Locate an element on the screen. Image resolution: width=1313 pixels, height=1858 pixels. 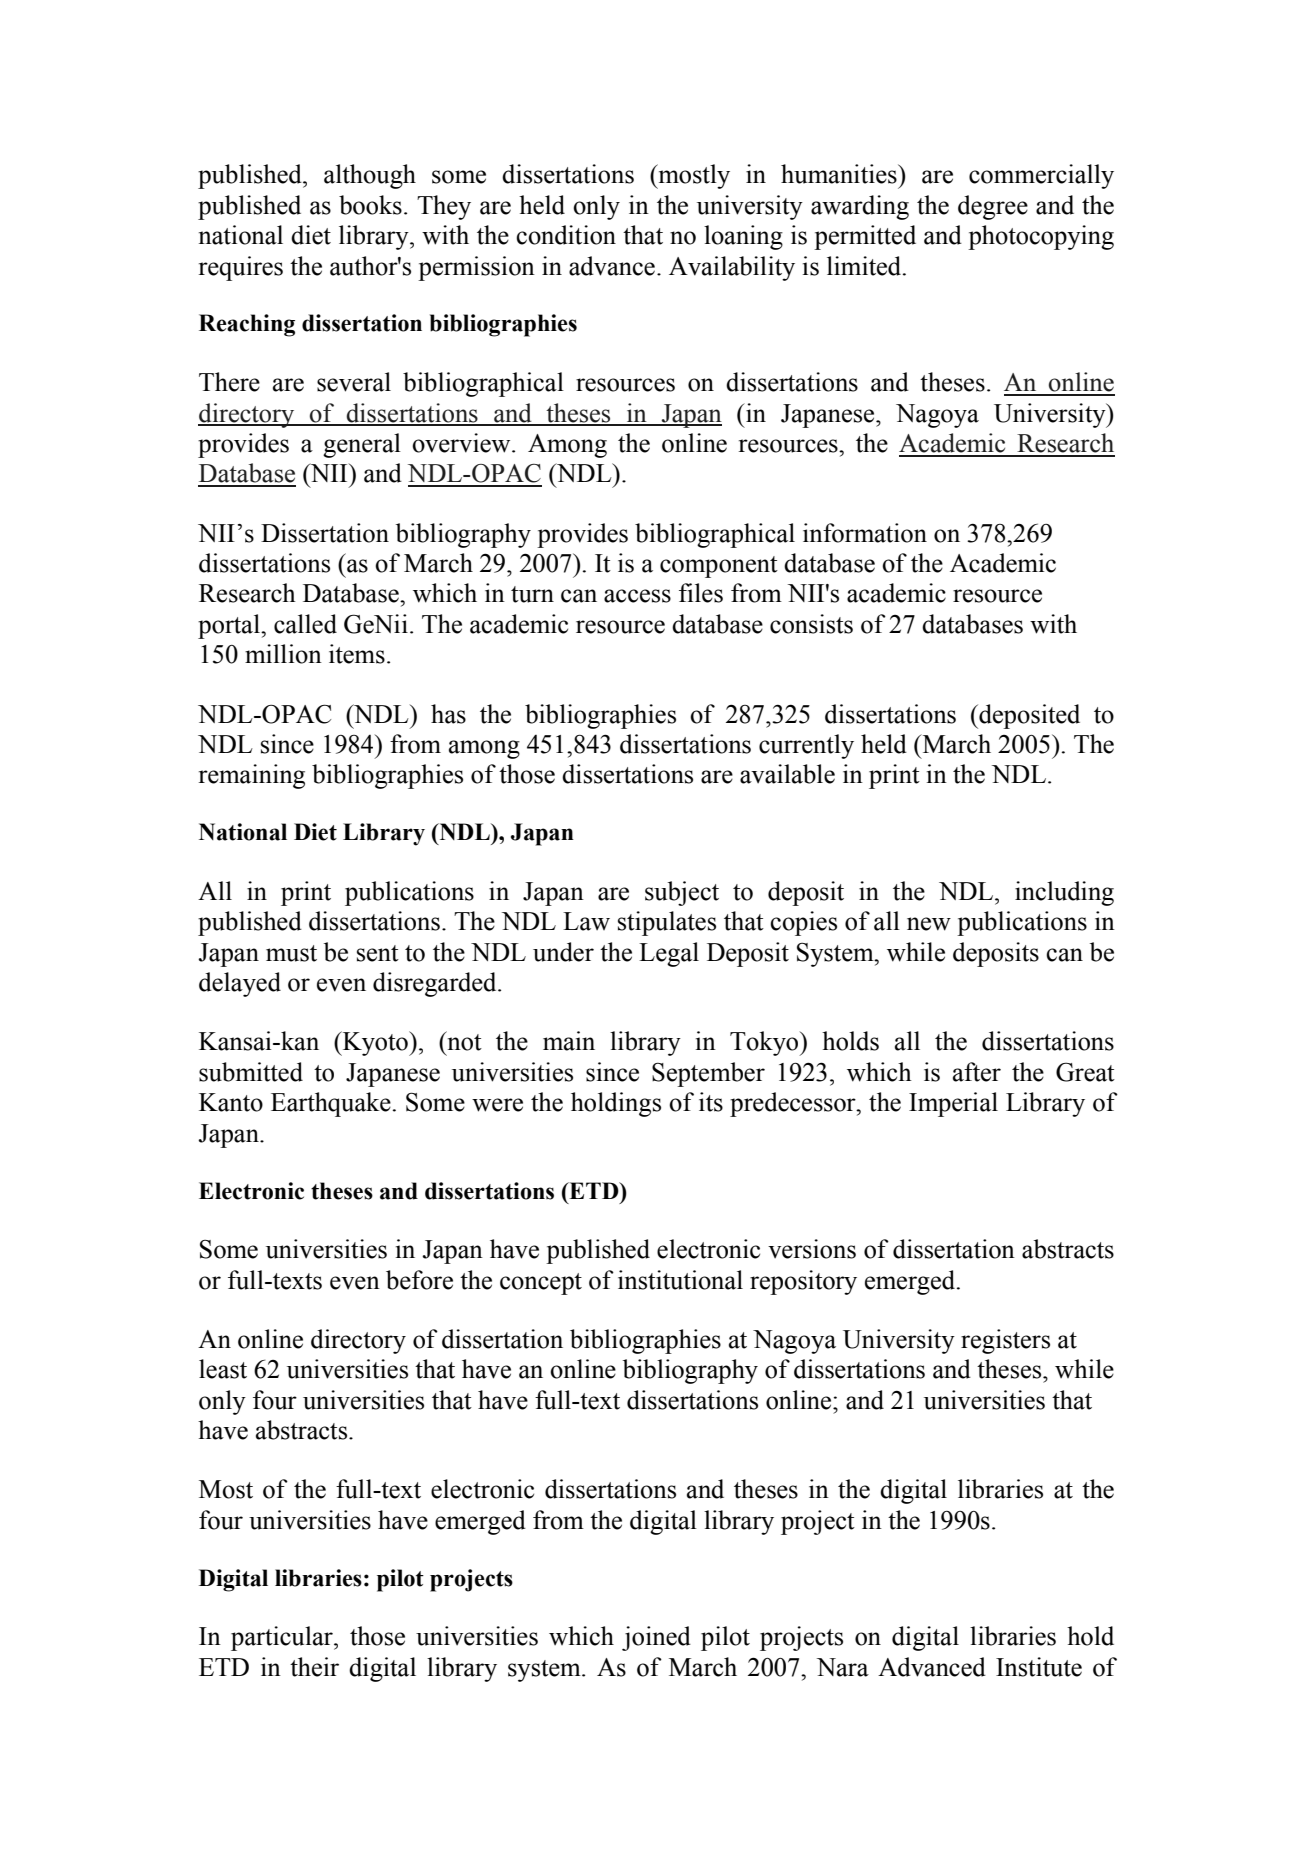
registers is located at coordinates (1005, 1341).
